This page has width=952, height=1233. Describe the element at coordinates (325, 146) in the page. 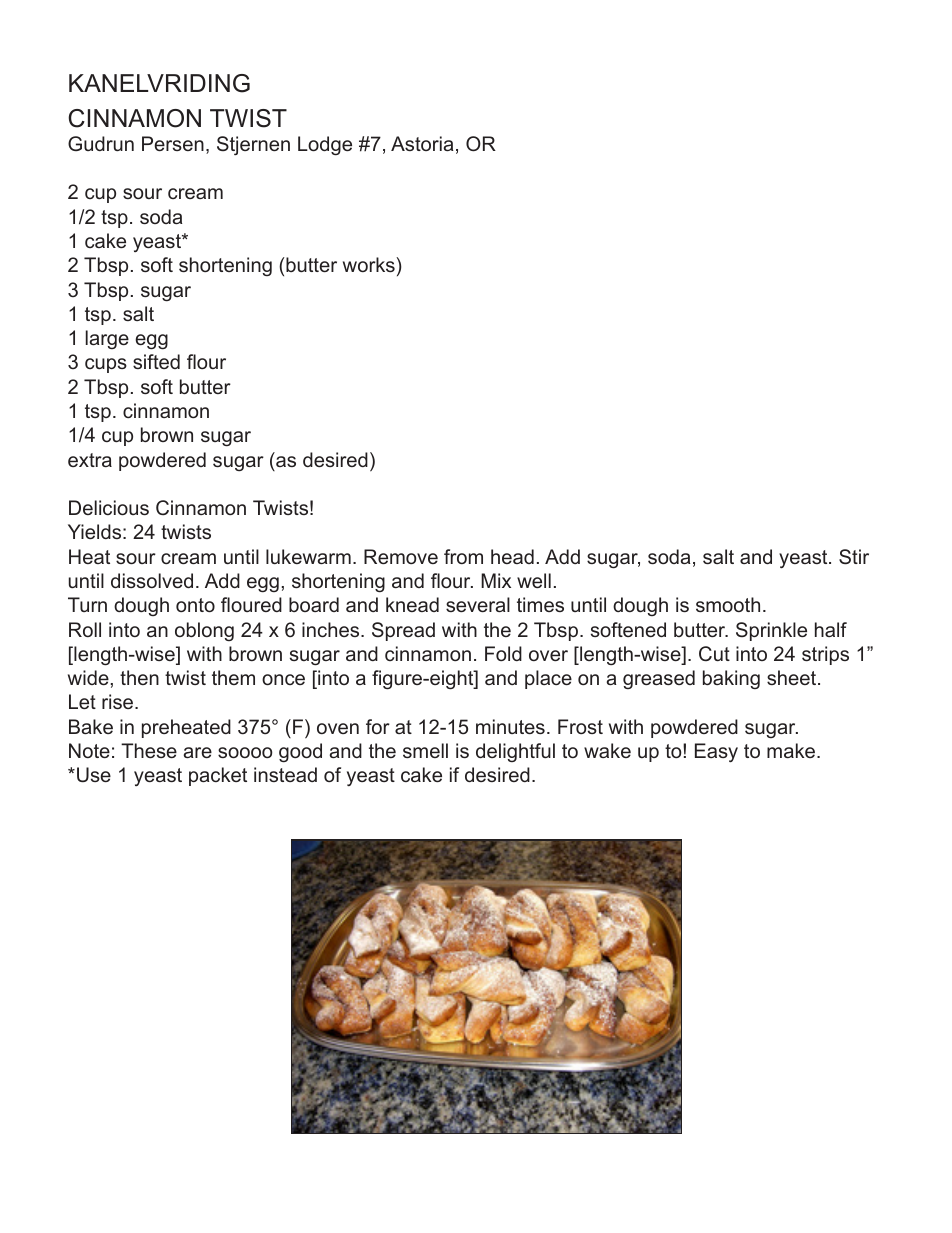

I see `Lodge` at that location.
